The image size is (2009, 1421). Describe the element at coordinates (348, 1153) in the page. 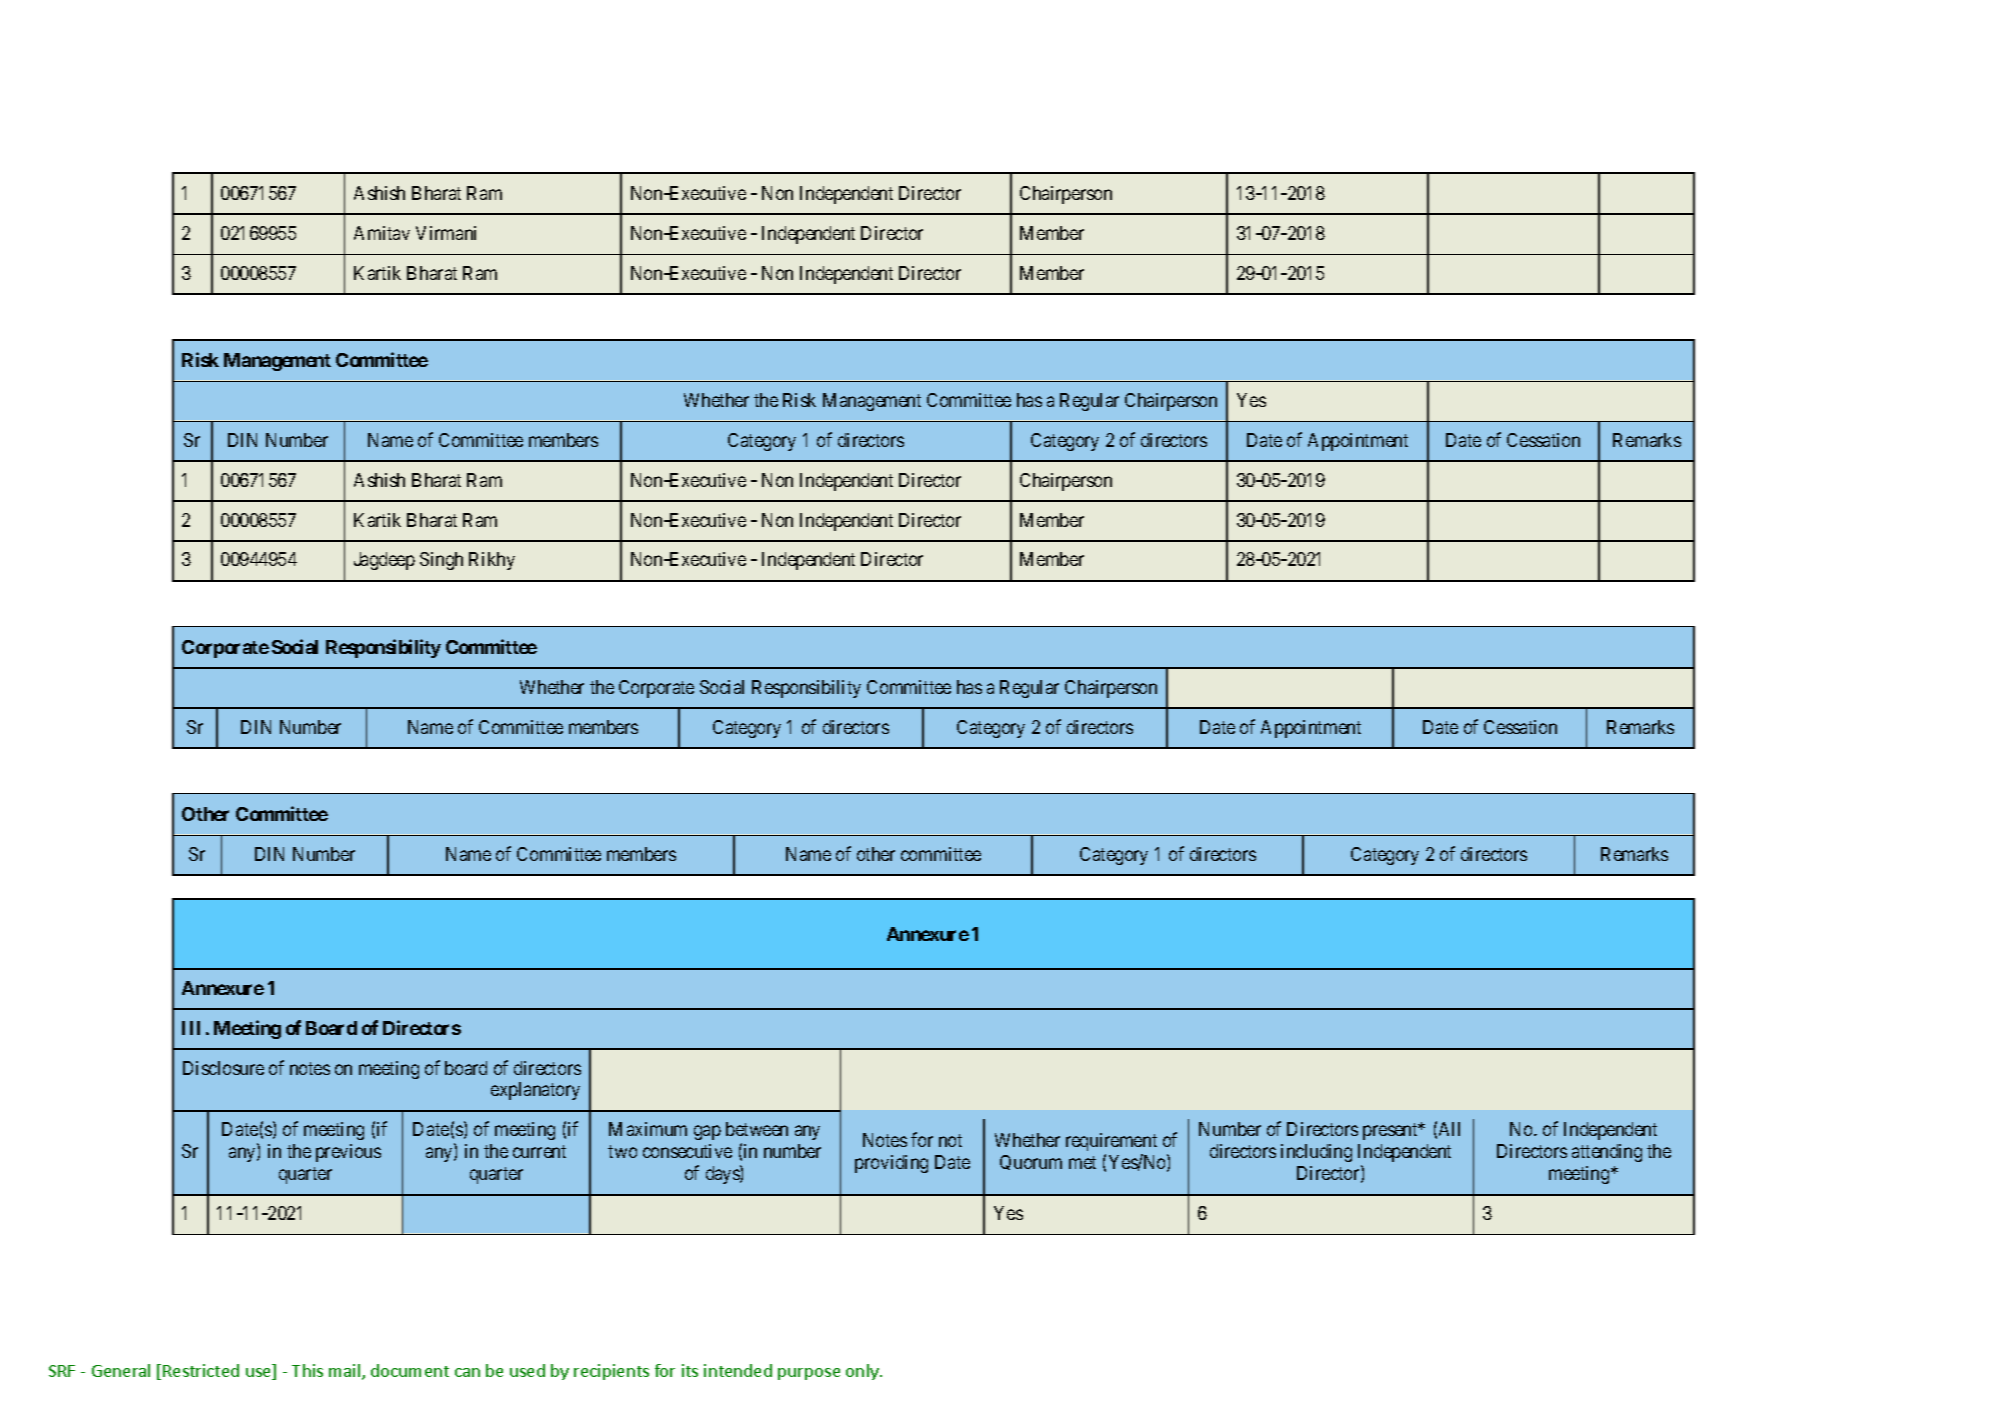

I see `previous` at that location.
